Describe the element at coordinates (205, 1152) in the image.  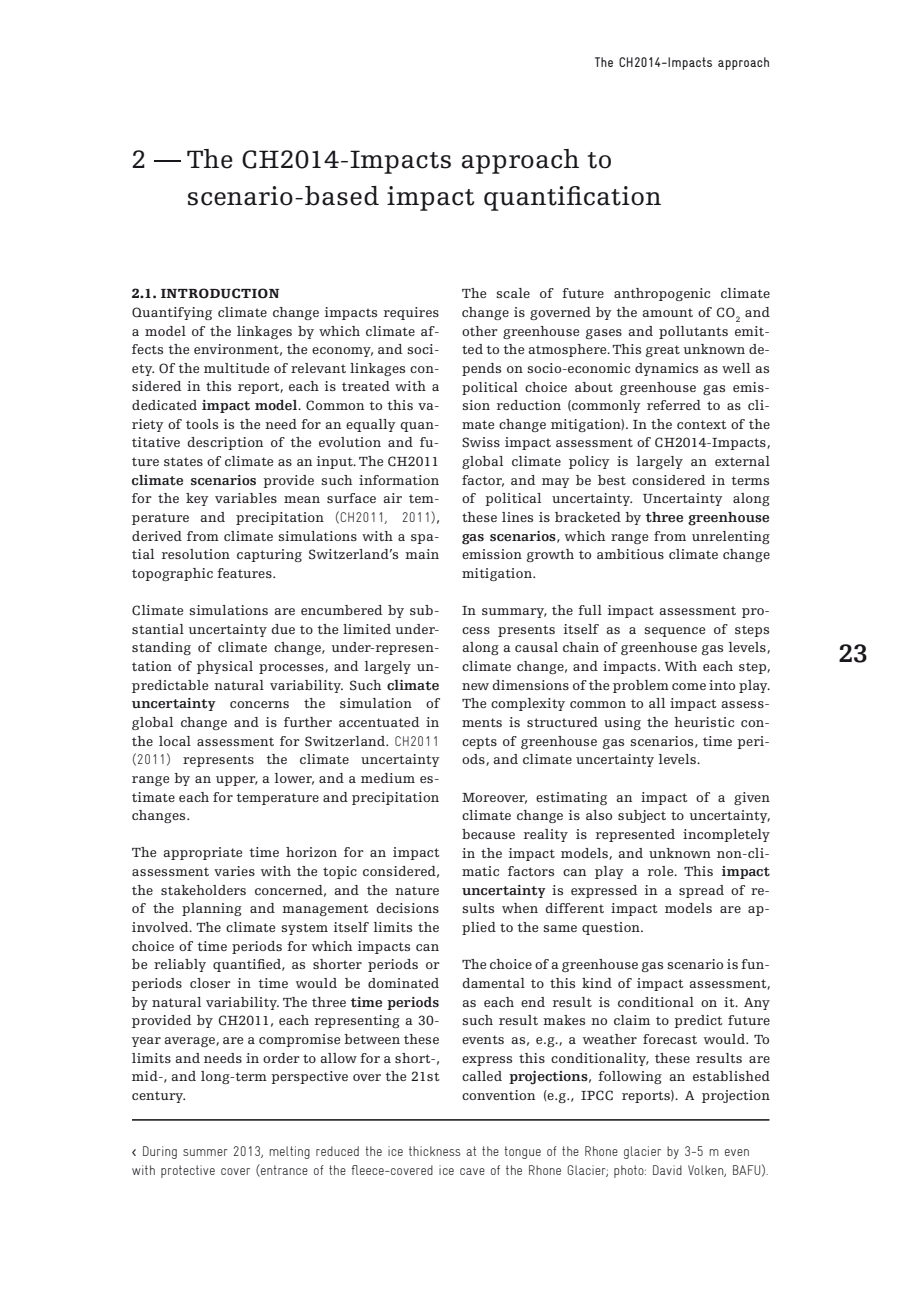
I see `summer` at that location.
